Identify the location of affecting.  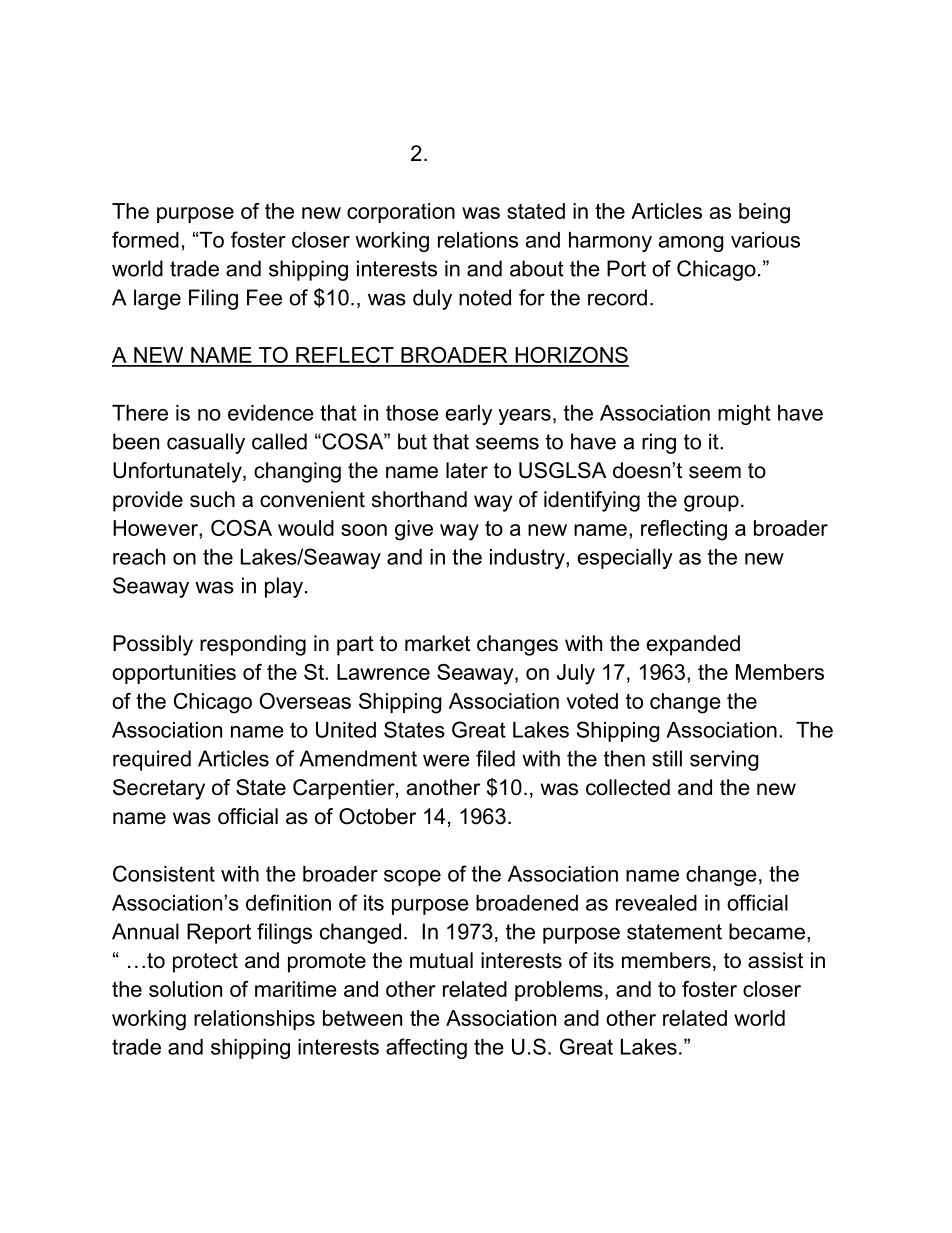
(426, 1048).
